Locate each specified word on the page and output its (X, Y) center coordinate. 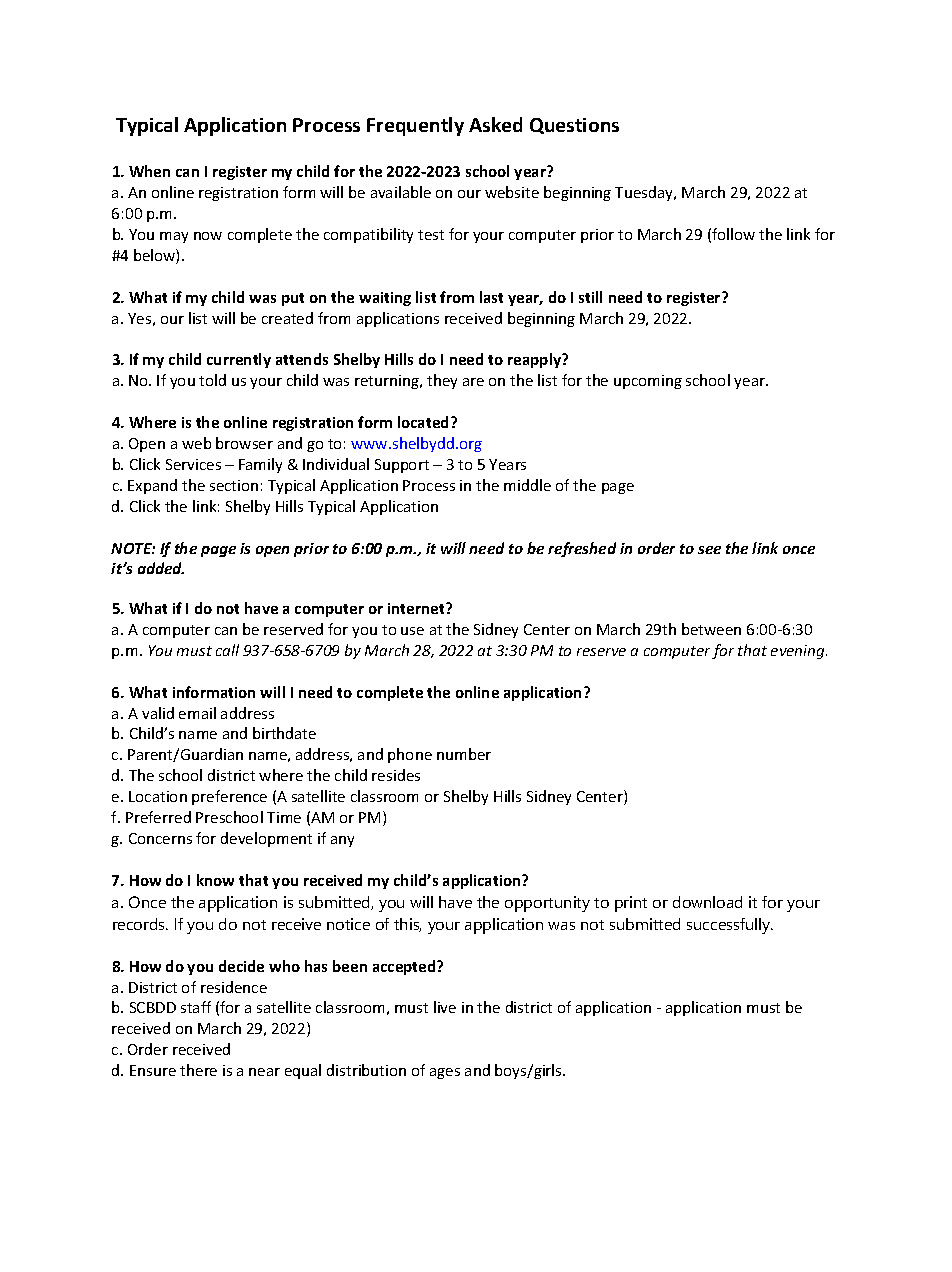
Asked (495, 124)
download (707, 902)
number (464, 754)
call (227, 650)
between (711, 629)
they (442, 381)
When (149, 171)
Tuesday (645, 193)
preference (229, 797)
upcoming (648, 382)
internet (417, 608)
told (212, 380)
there (198, 1070)
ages (445, 1073)
